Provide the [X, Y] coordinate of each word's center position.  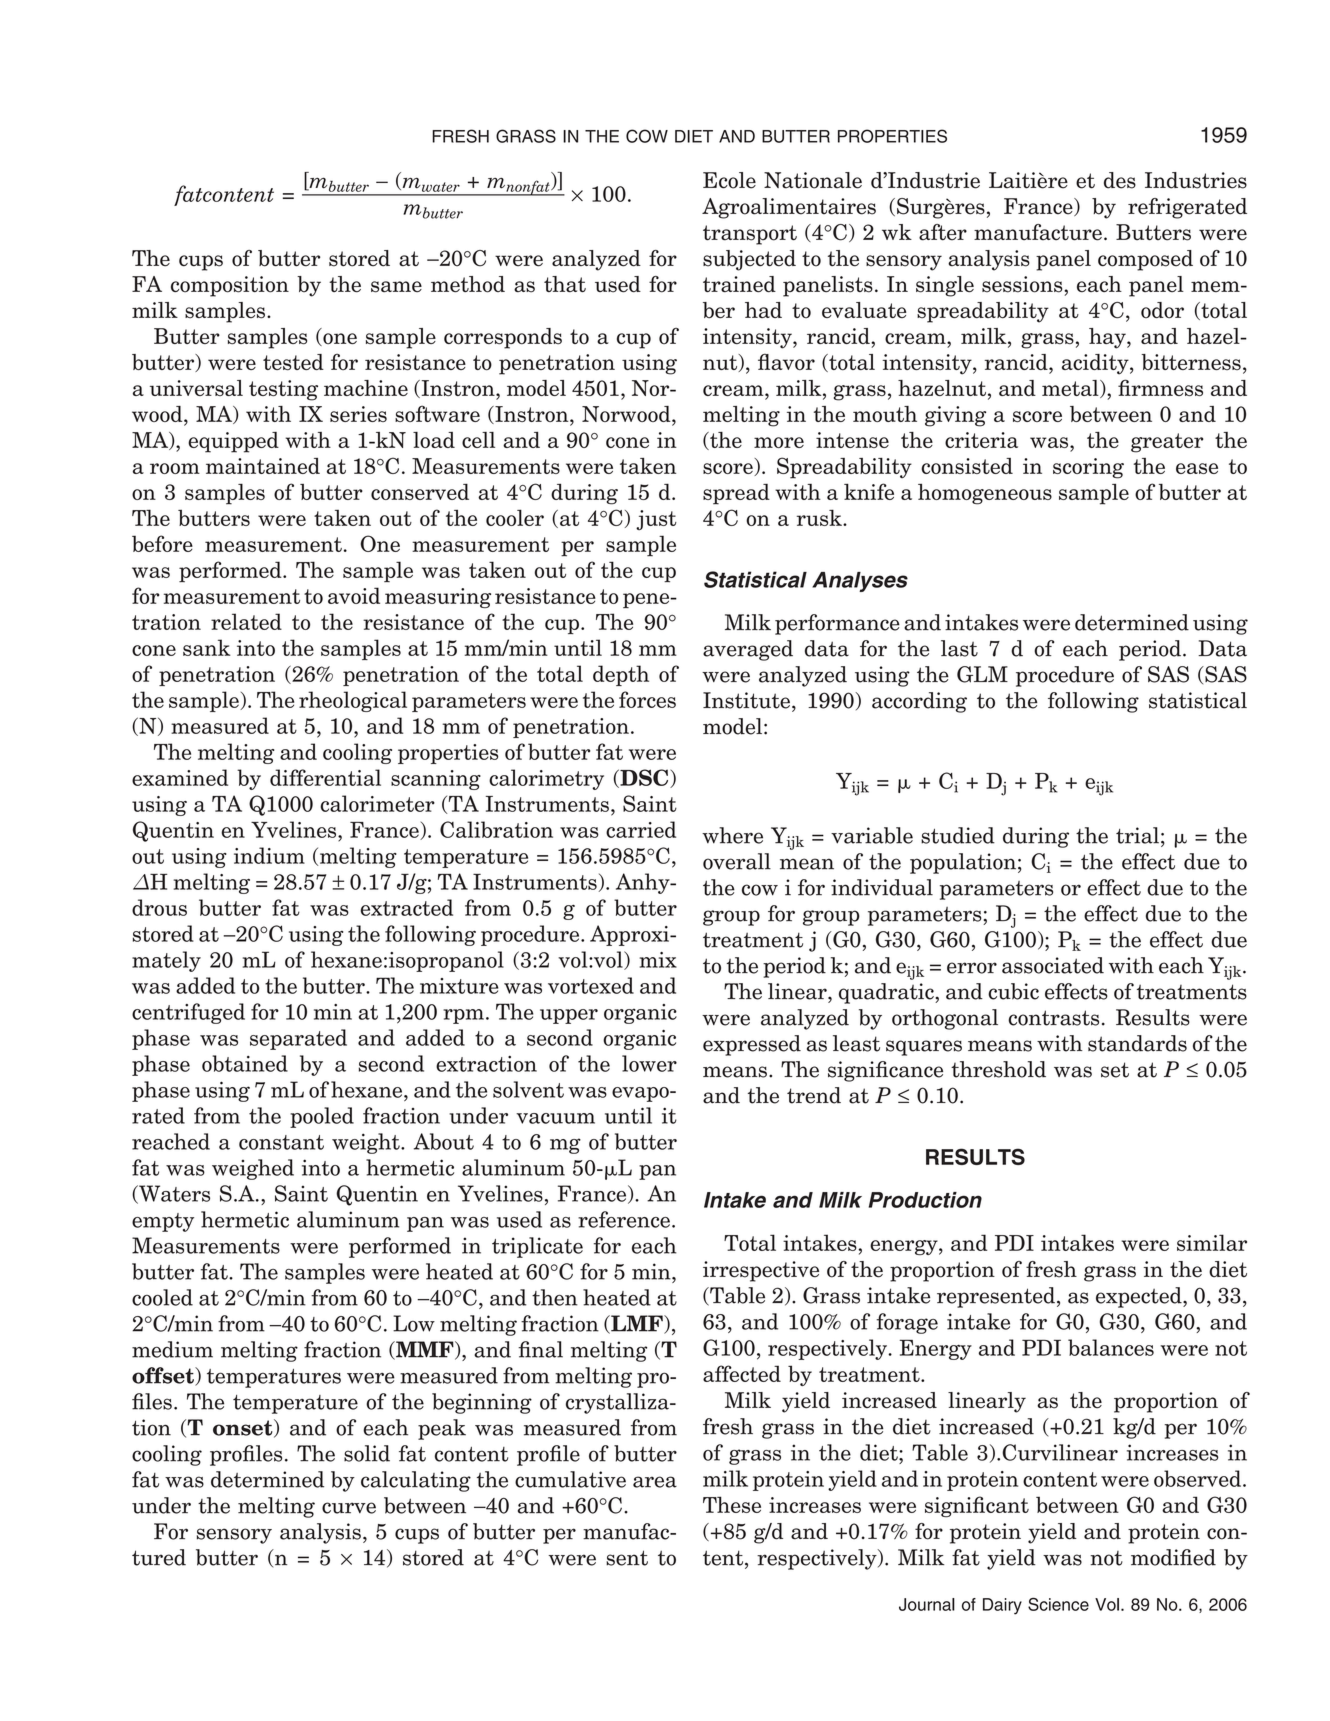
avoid [354, 595]
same [396, 287]
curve [349, 1508]
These [732, 1504]
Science [1058, 1604]
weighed [253, 1169]
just [656, 520]
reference [624, 1219]
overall [737, 861]
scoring [1088, 468]
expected [1140, 1297]
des [1120, 180]
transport [750, 235]
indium [269, 855]
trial [1137, 835]
